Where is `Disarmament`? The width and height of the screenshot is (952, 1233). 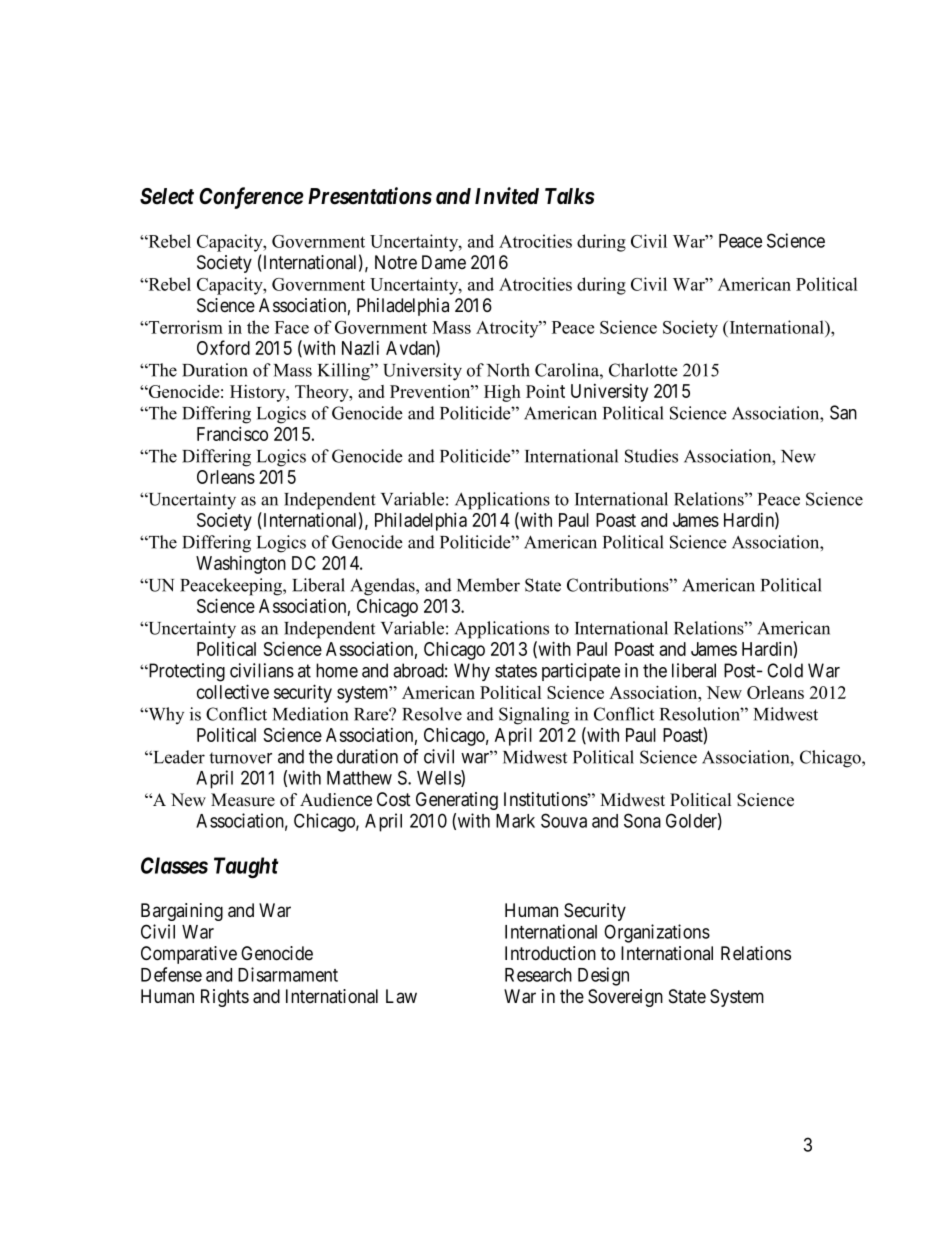
Disarmament is located at coordinates (288, 974).
